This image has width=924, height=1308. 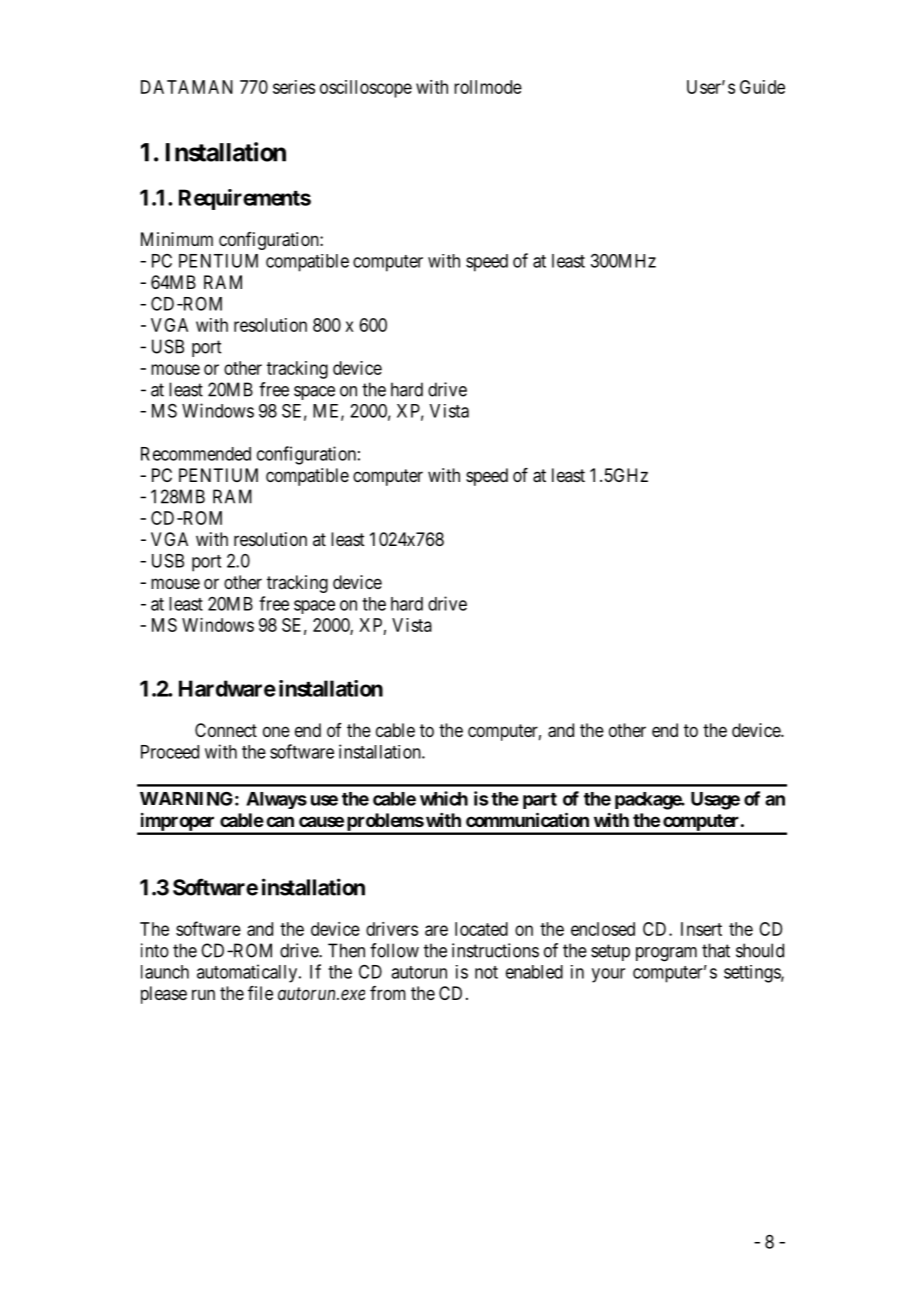 What do you see at coordinates (762, 87) in the image?
I see `Guide` at bounding box center [762, 87].
